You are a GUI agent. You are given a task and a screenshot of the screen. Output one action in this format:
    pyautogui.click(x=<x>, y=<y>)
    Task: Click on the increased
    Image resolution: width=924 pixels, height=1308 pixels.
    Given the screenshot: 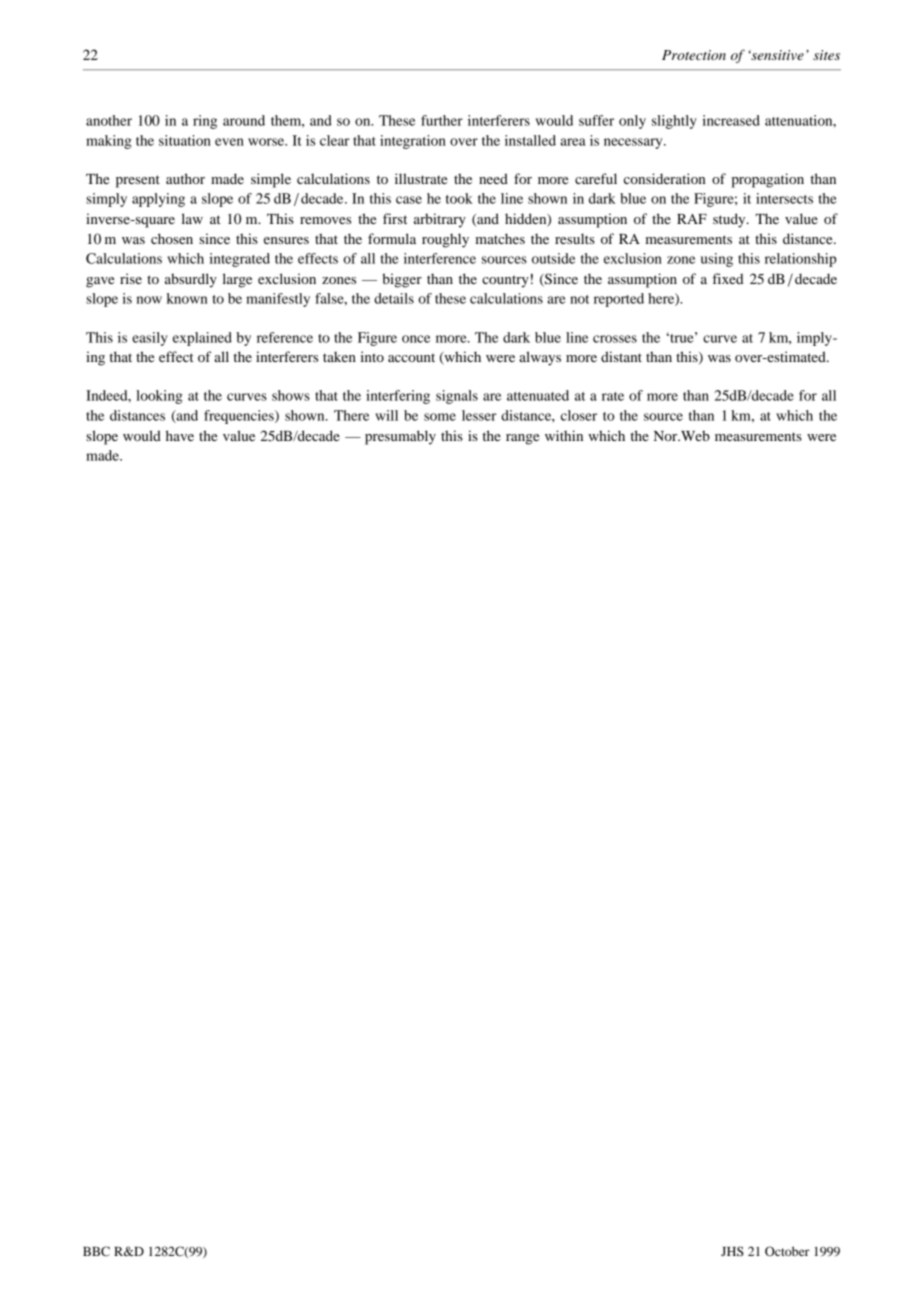 What is the action you would take?
    pyautogui.click(x=731, y=120)
